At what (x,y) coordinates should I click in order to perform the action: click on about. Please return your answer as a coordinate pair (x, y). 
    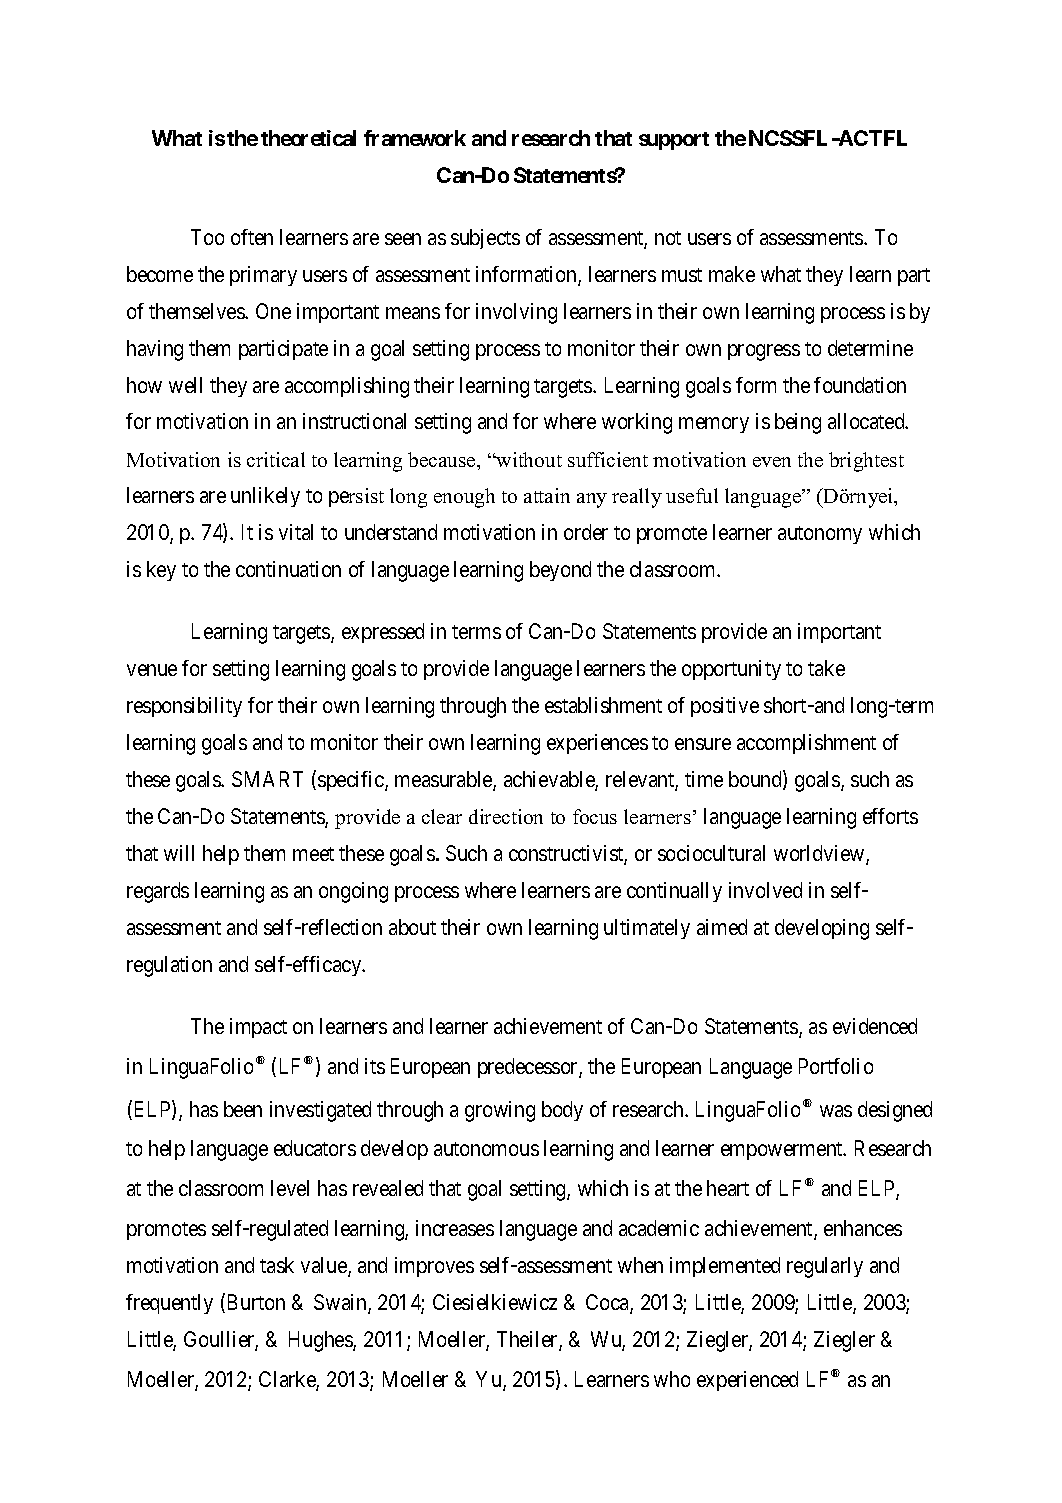
    Looking at the image, I should click on (412, 927).
